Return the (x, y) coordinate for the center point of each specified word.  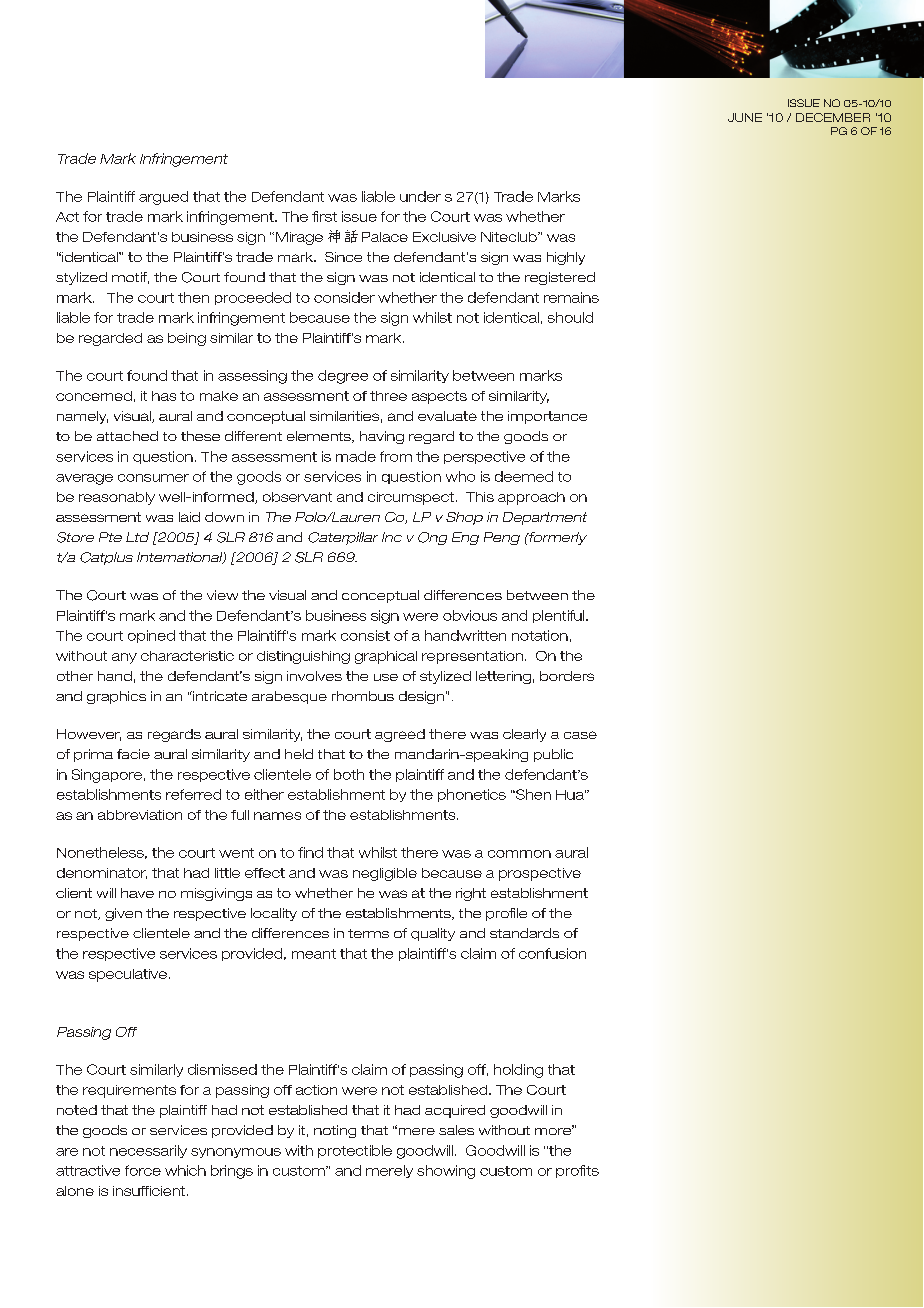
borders (567, 676)
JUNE (745, 117)
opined (151, 636)
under (420, 196)
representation (474, 657)
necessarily (148, 1151)
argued (163, 198)
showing (446, 1172)
